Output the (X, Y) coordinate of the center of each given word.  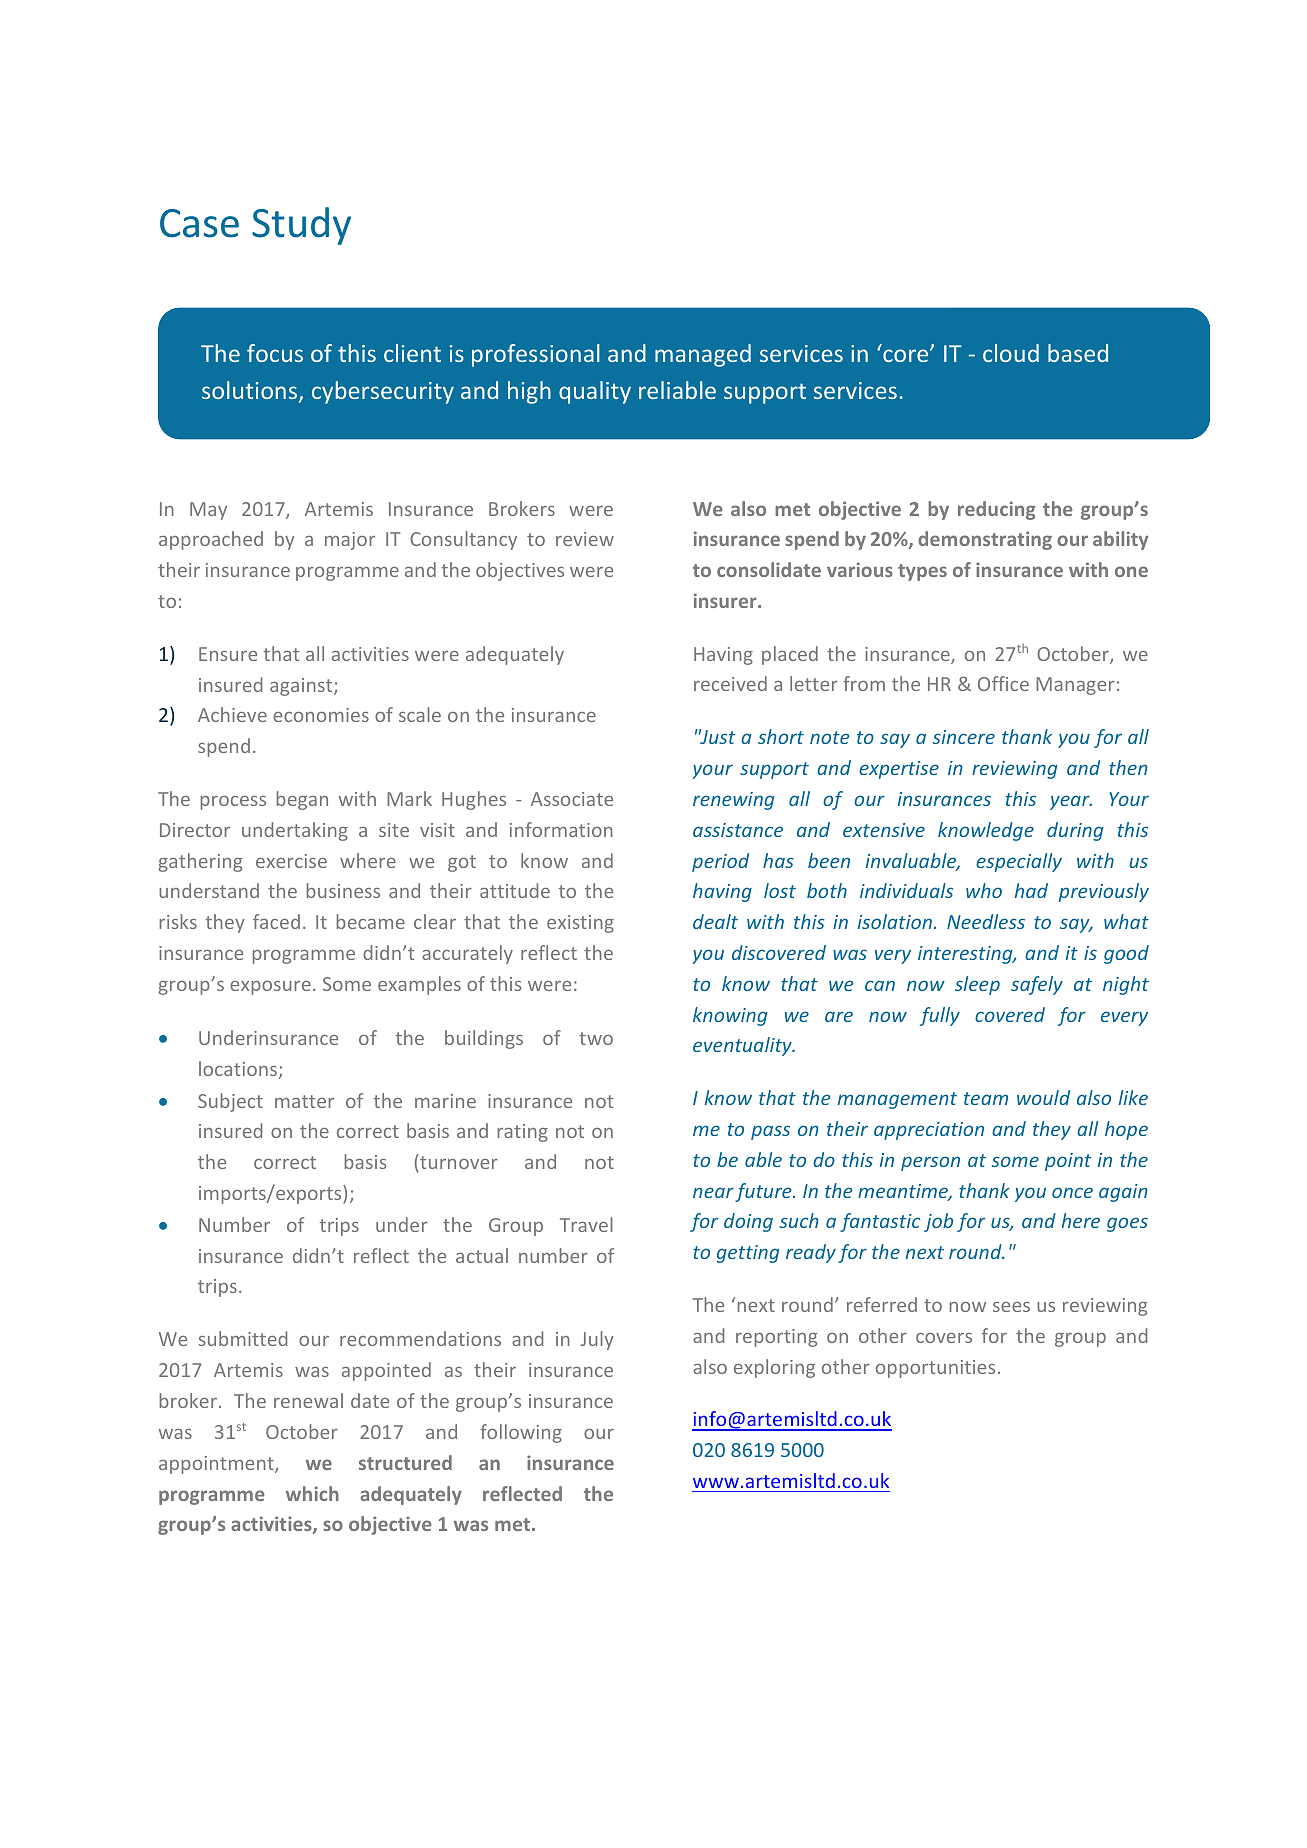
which (312, 1493)
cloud (1011, 353)
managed (703, 355)
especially (1019, 862)
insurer (726, 600)
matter (304, 1101)
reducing (997, 510)
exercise (291, 861)
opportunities (935, 1369)
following (521, 1433)
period (720, 862)
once (1072, 1192)
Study (301, 226)
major (350, 541)
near (713, 1192)
